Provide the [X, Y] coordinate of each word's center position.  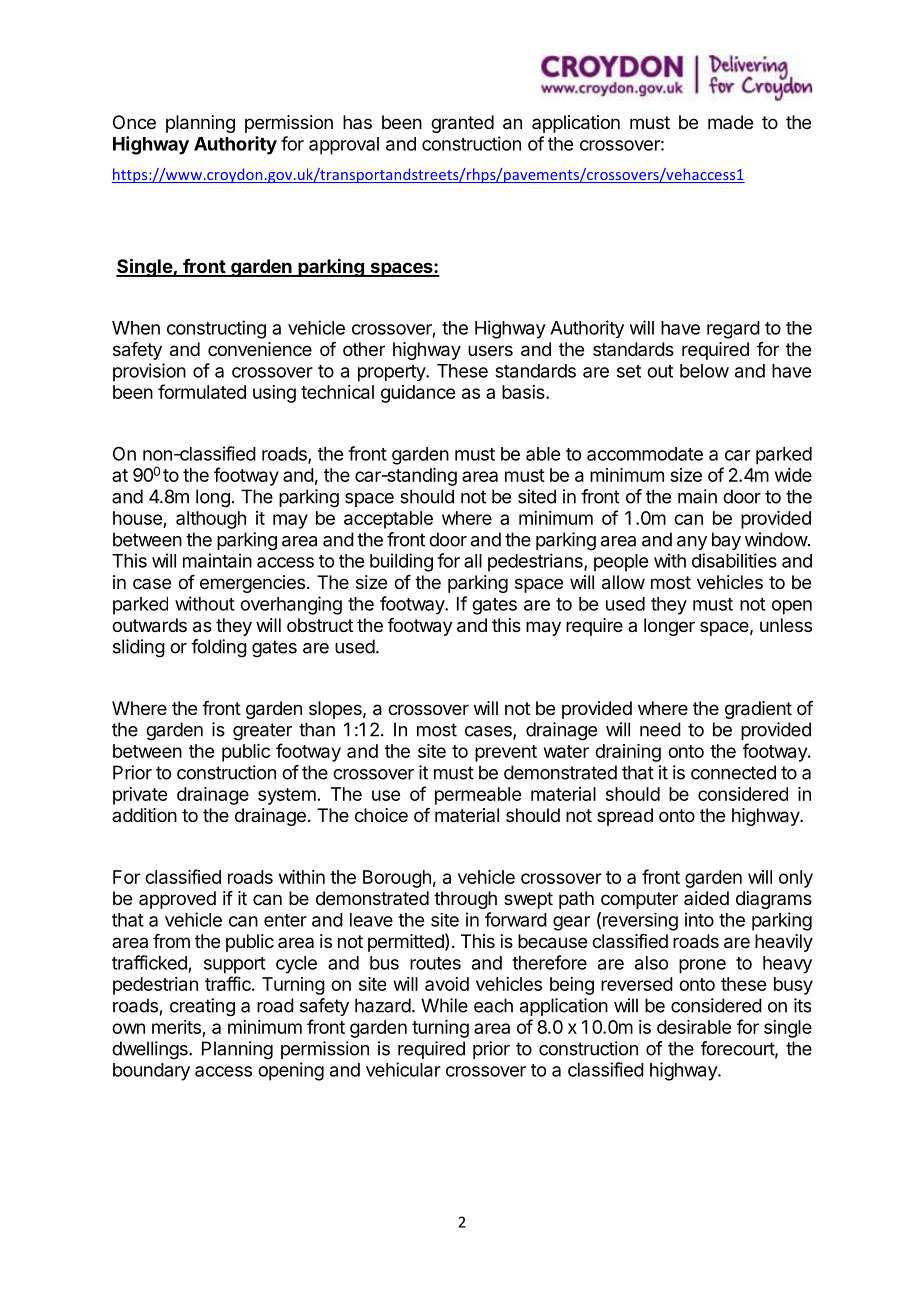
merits [176, 1027]
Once [134, 122]
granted [462, 124]
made [730, 122]
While [444, 1005]
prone [702, 966]
